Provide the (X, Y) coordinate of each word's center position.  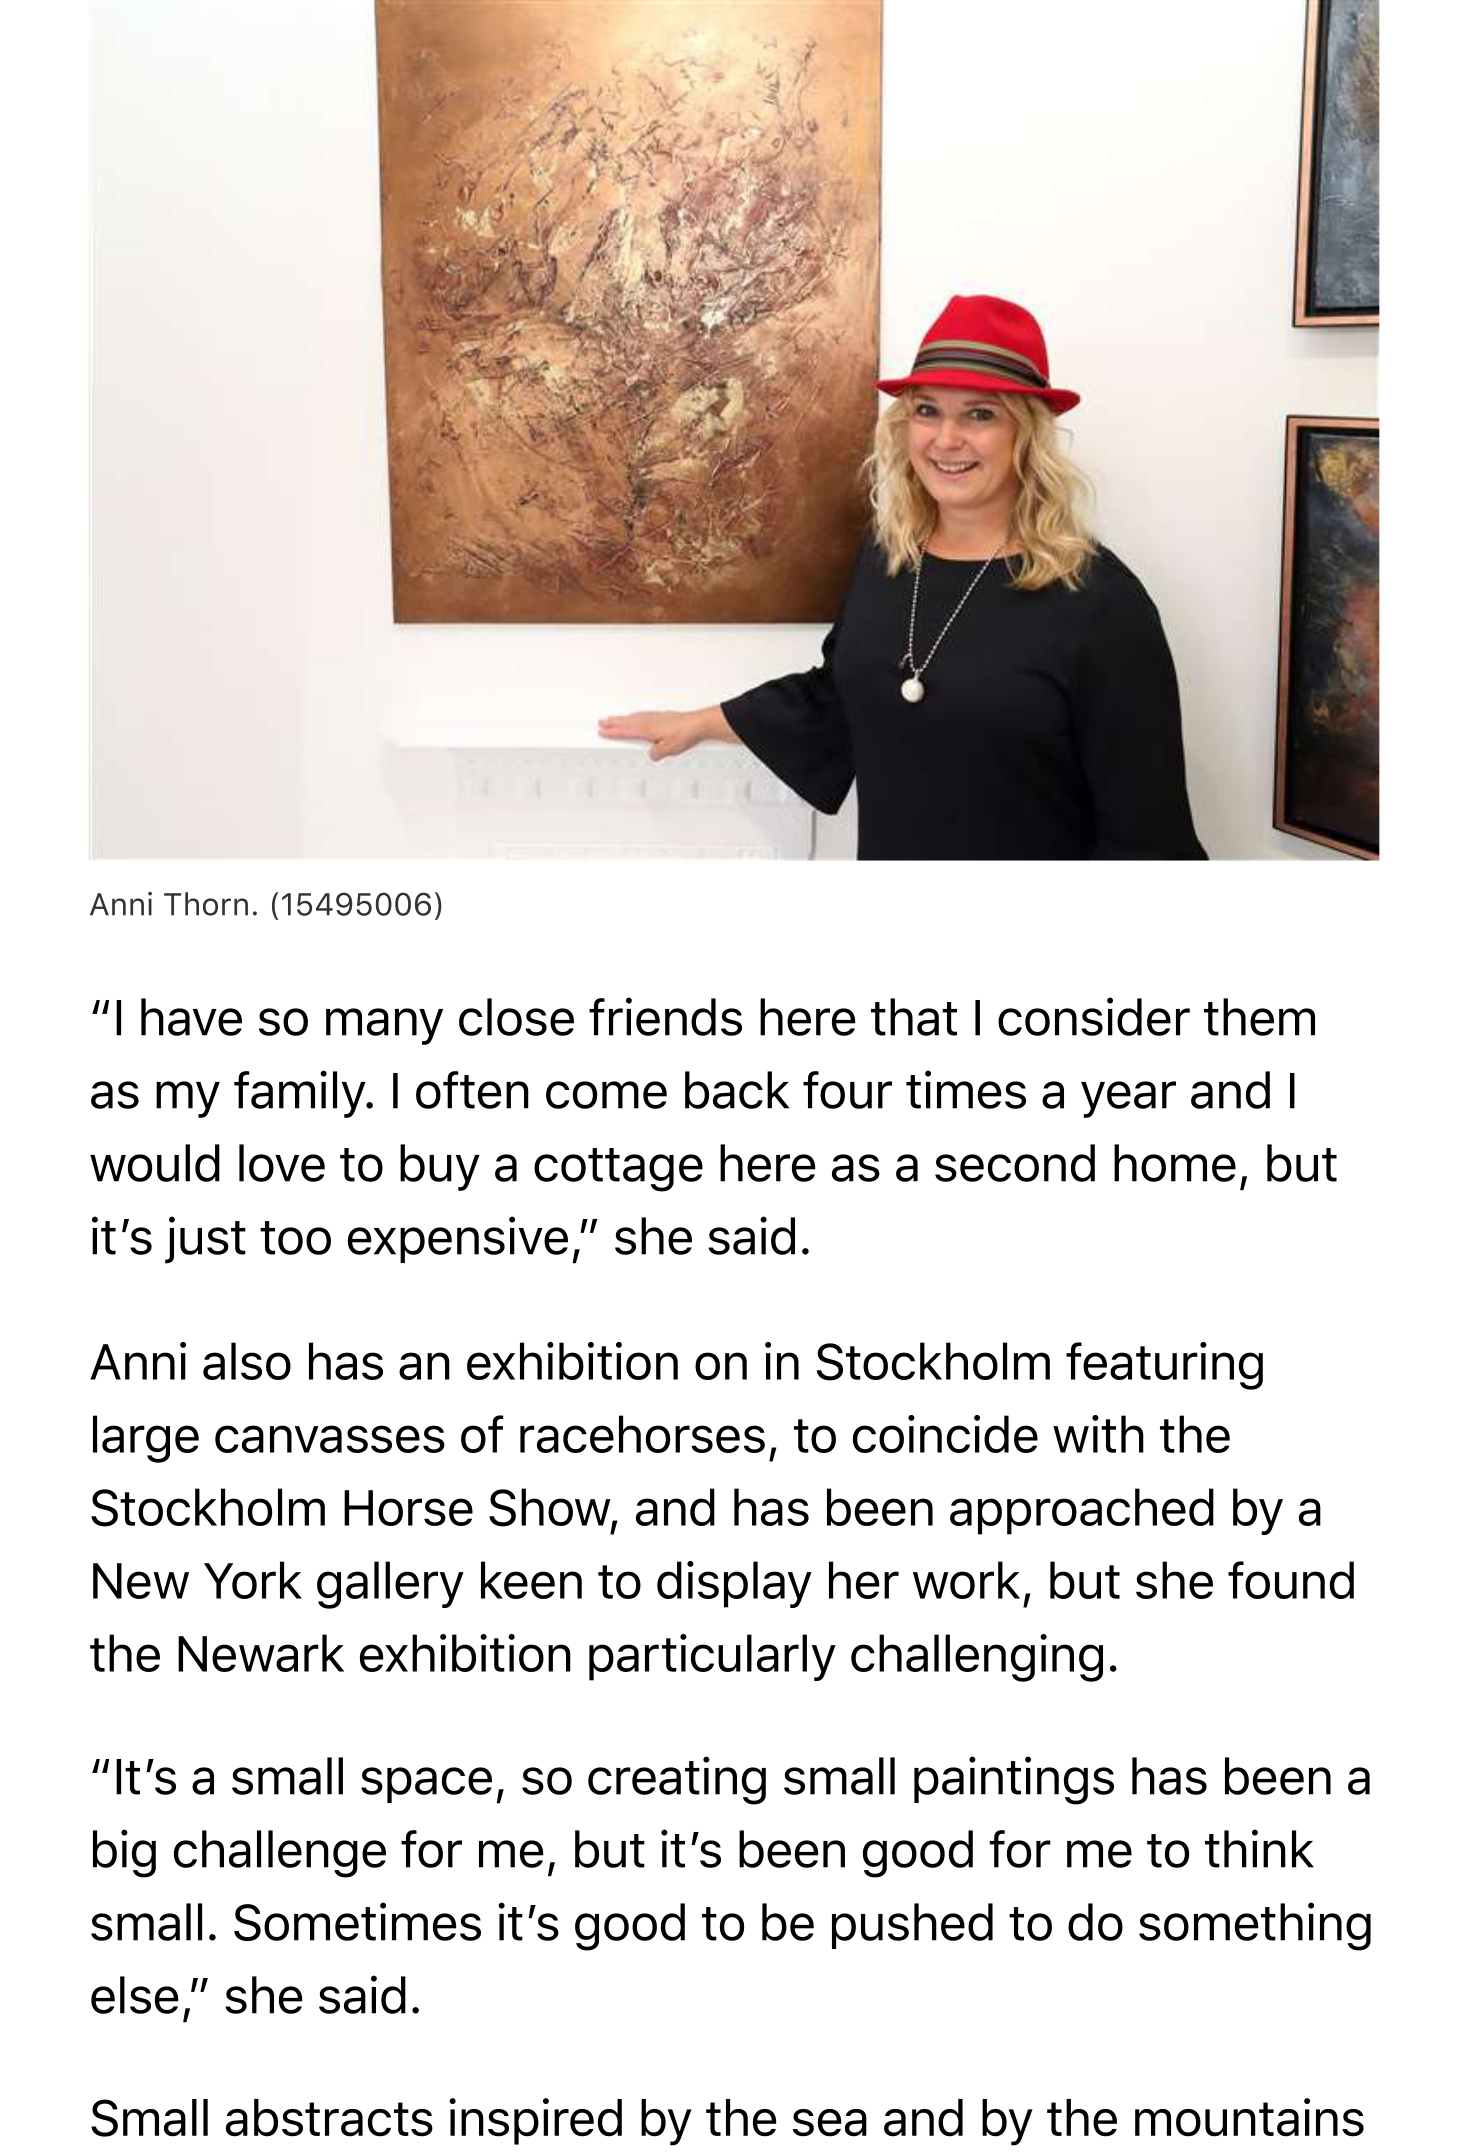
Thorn (206, 904)
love (282, 1163)
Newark (261, 1653)
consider (1094, 1016)
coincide (945, 1434)
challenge (280, 1854)
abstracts (329, 2118)
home (1175, 1163)
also (247, 1361)
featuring (1164, 1366)
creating (677, 1780)
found (1291, 1580)
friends (665, 1016)
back (737, 1090)
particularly (712, 1657)
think (1259, 1848)
